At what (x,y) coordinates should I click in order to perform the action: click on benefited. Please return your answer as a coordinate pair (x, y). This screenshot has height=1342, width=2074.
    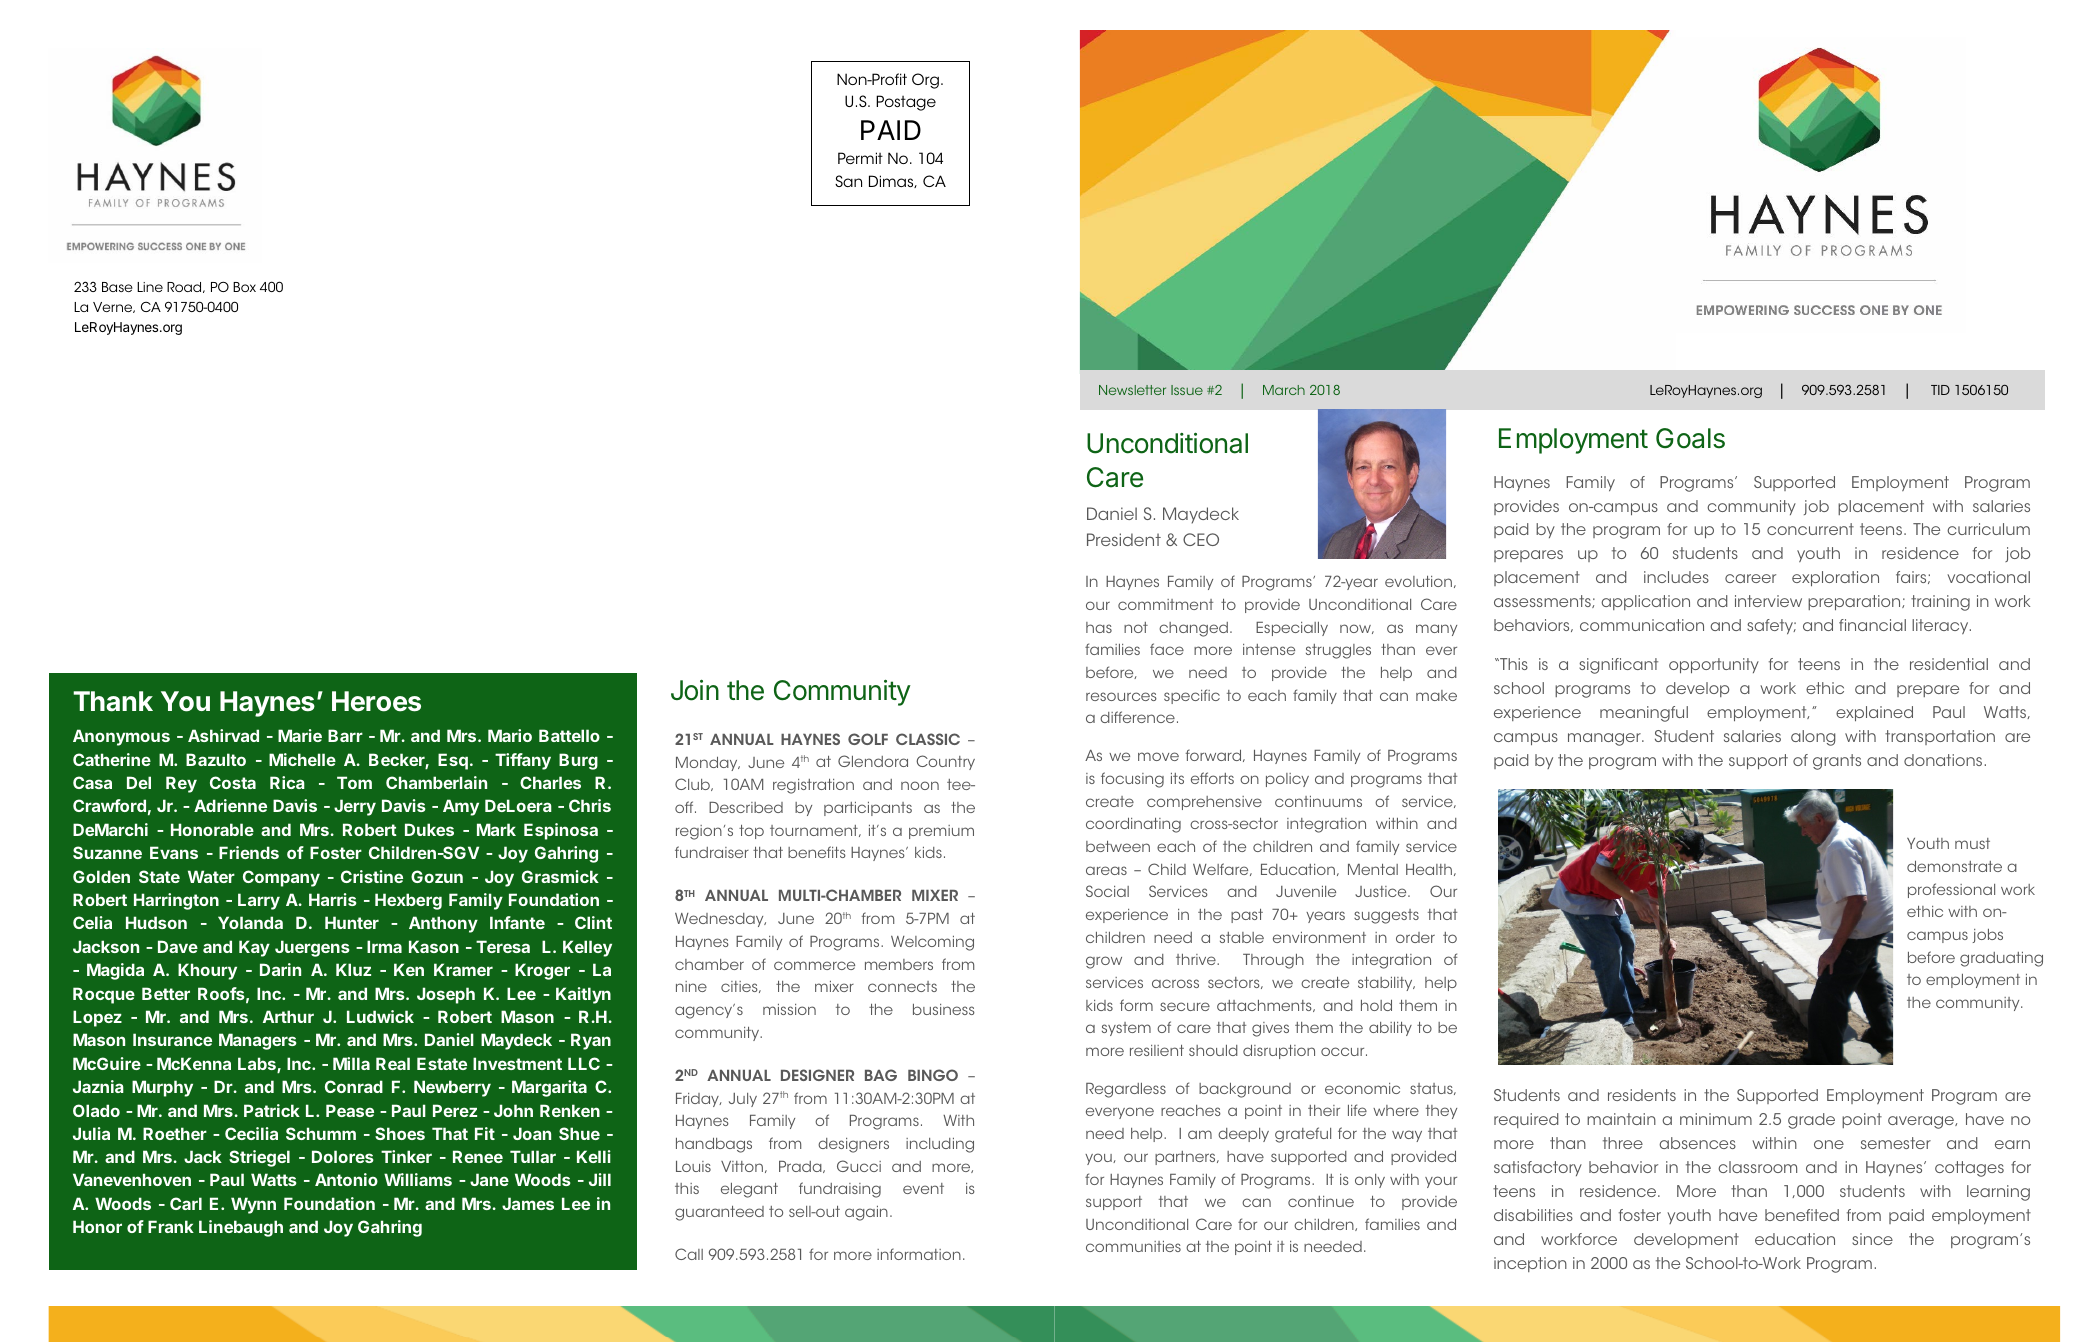
    Looking at the image, I should click on (1802, 1215).
